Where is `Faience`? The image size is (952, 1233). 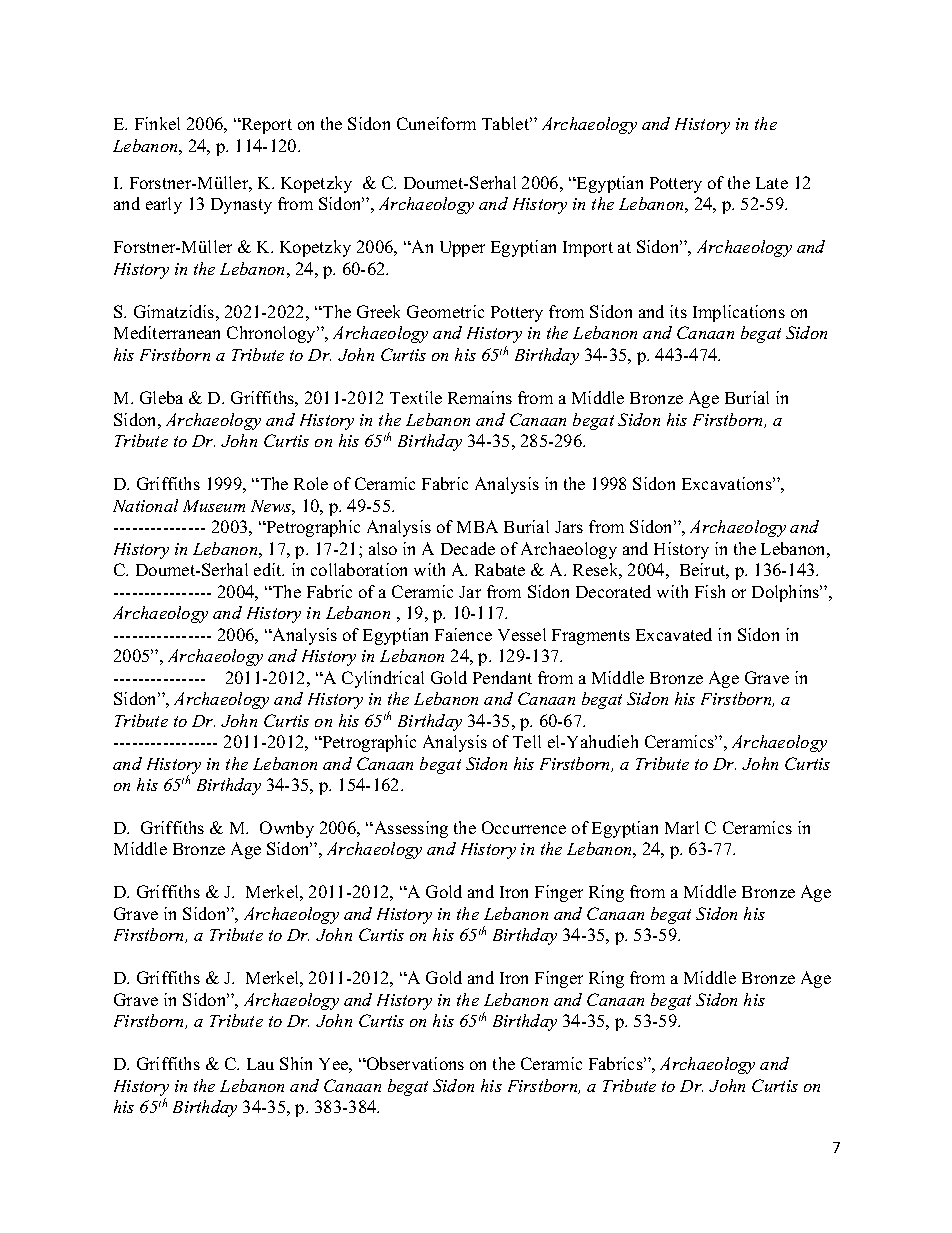
Faience is located at coordinates (463, 634).
